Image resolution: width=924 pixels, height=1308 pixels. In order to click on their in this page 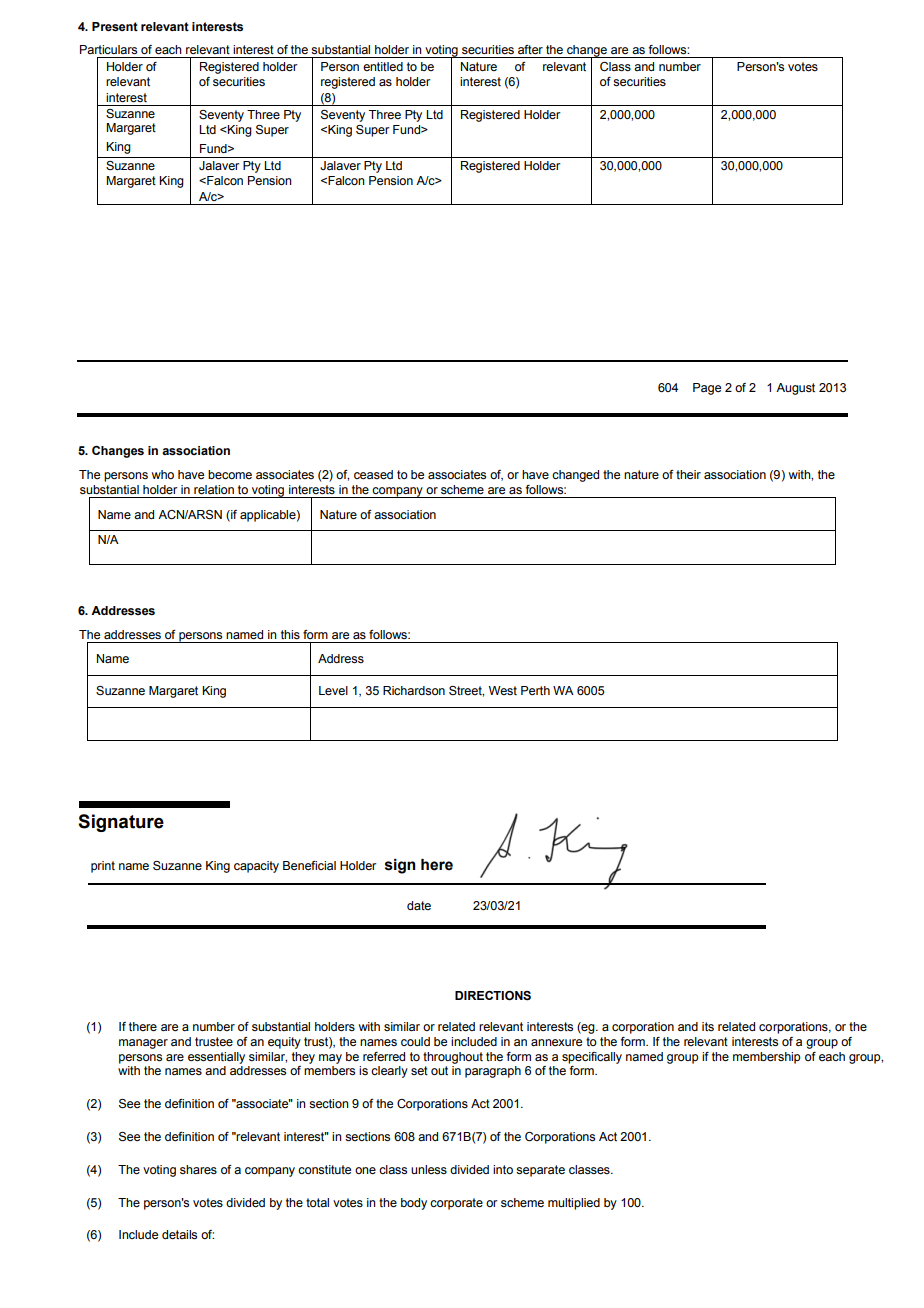, I will do `click(688, 474)`.
